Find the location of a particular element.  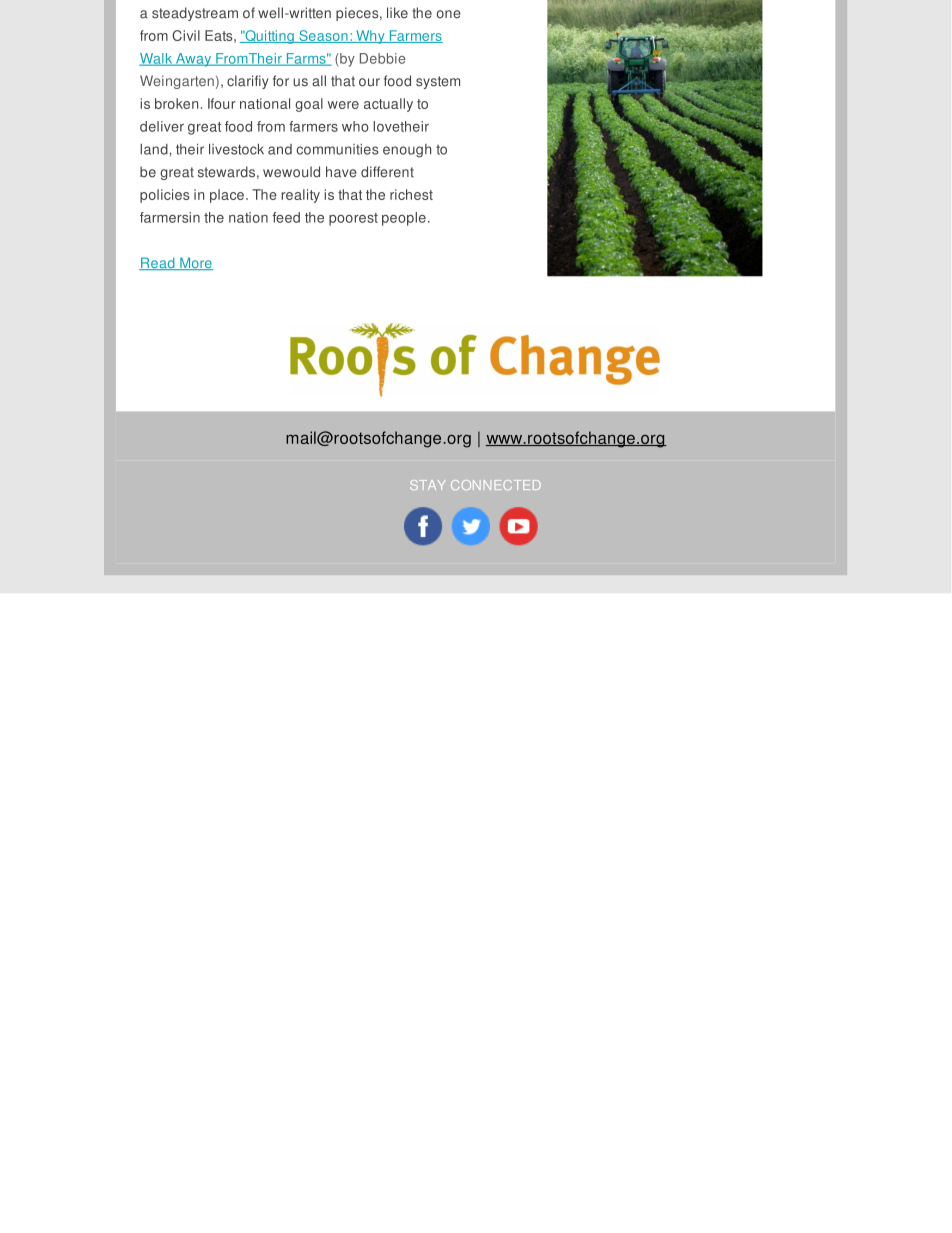

Season is located at coordinates (323, 36).
